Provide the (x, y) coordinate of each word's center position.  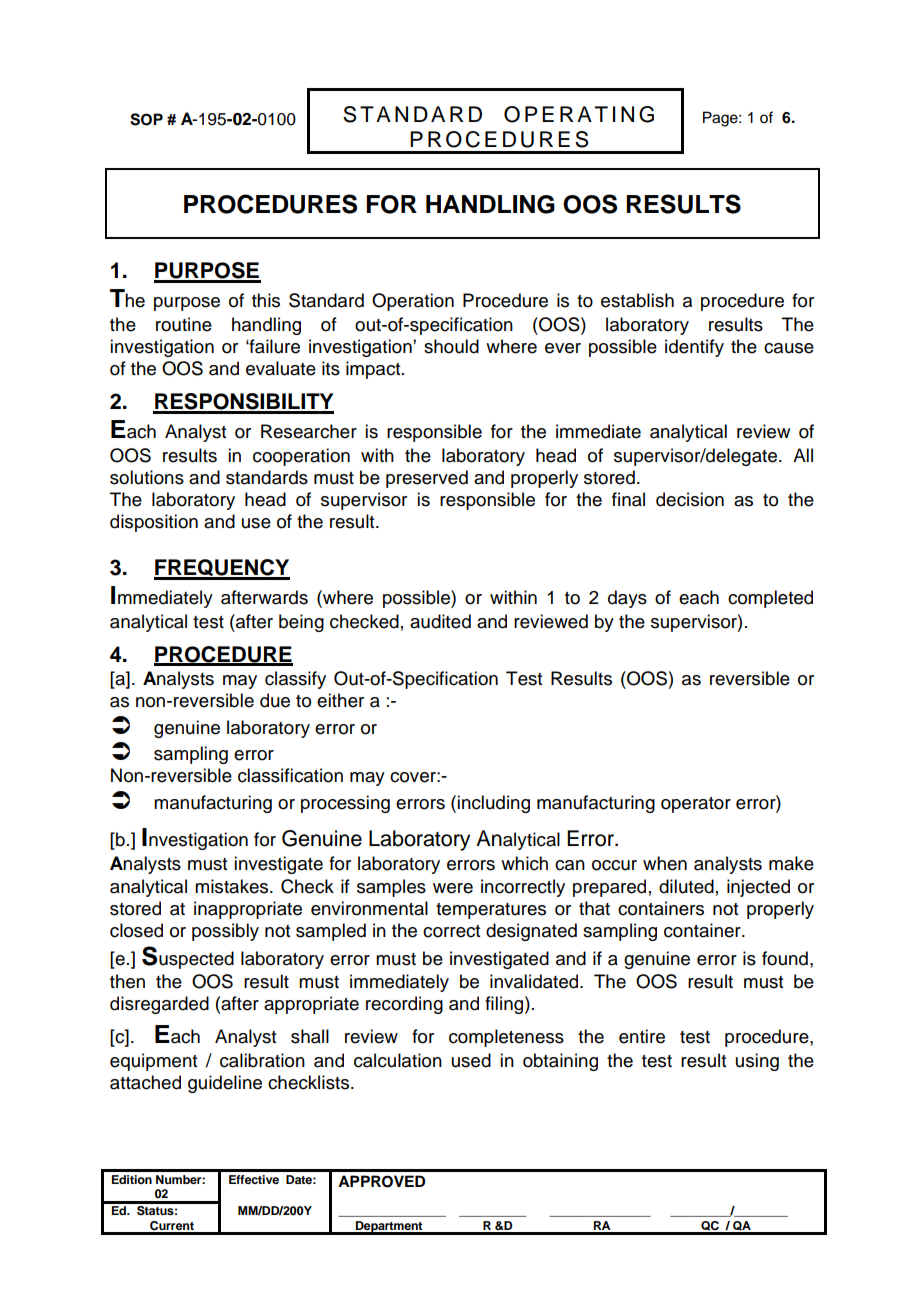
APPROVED (381, 1181)
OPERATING (579, 114)
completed (770, 599)
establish (637, 300)
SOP (146, 119)
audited (440, 621)
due (275, 700)
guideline (225, 1084)
